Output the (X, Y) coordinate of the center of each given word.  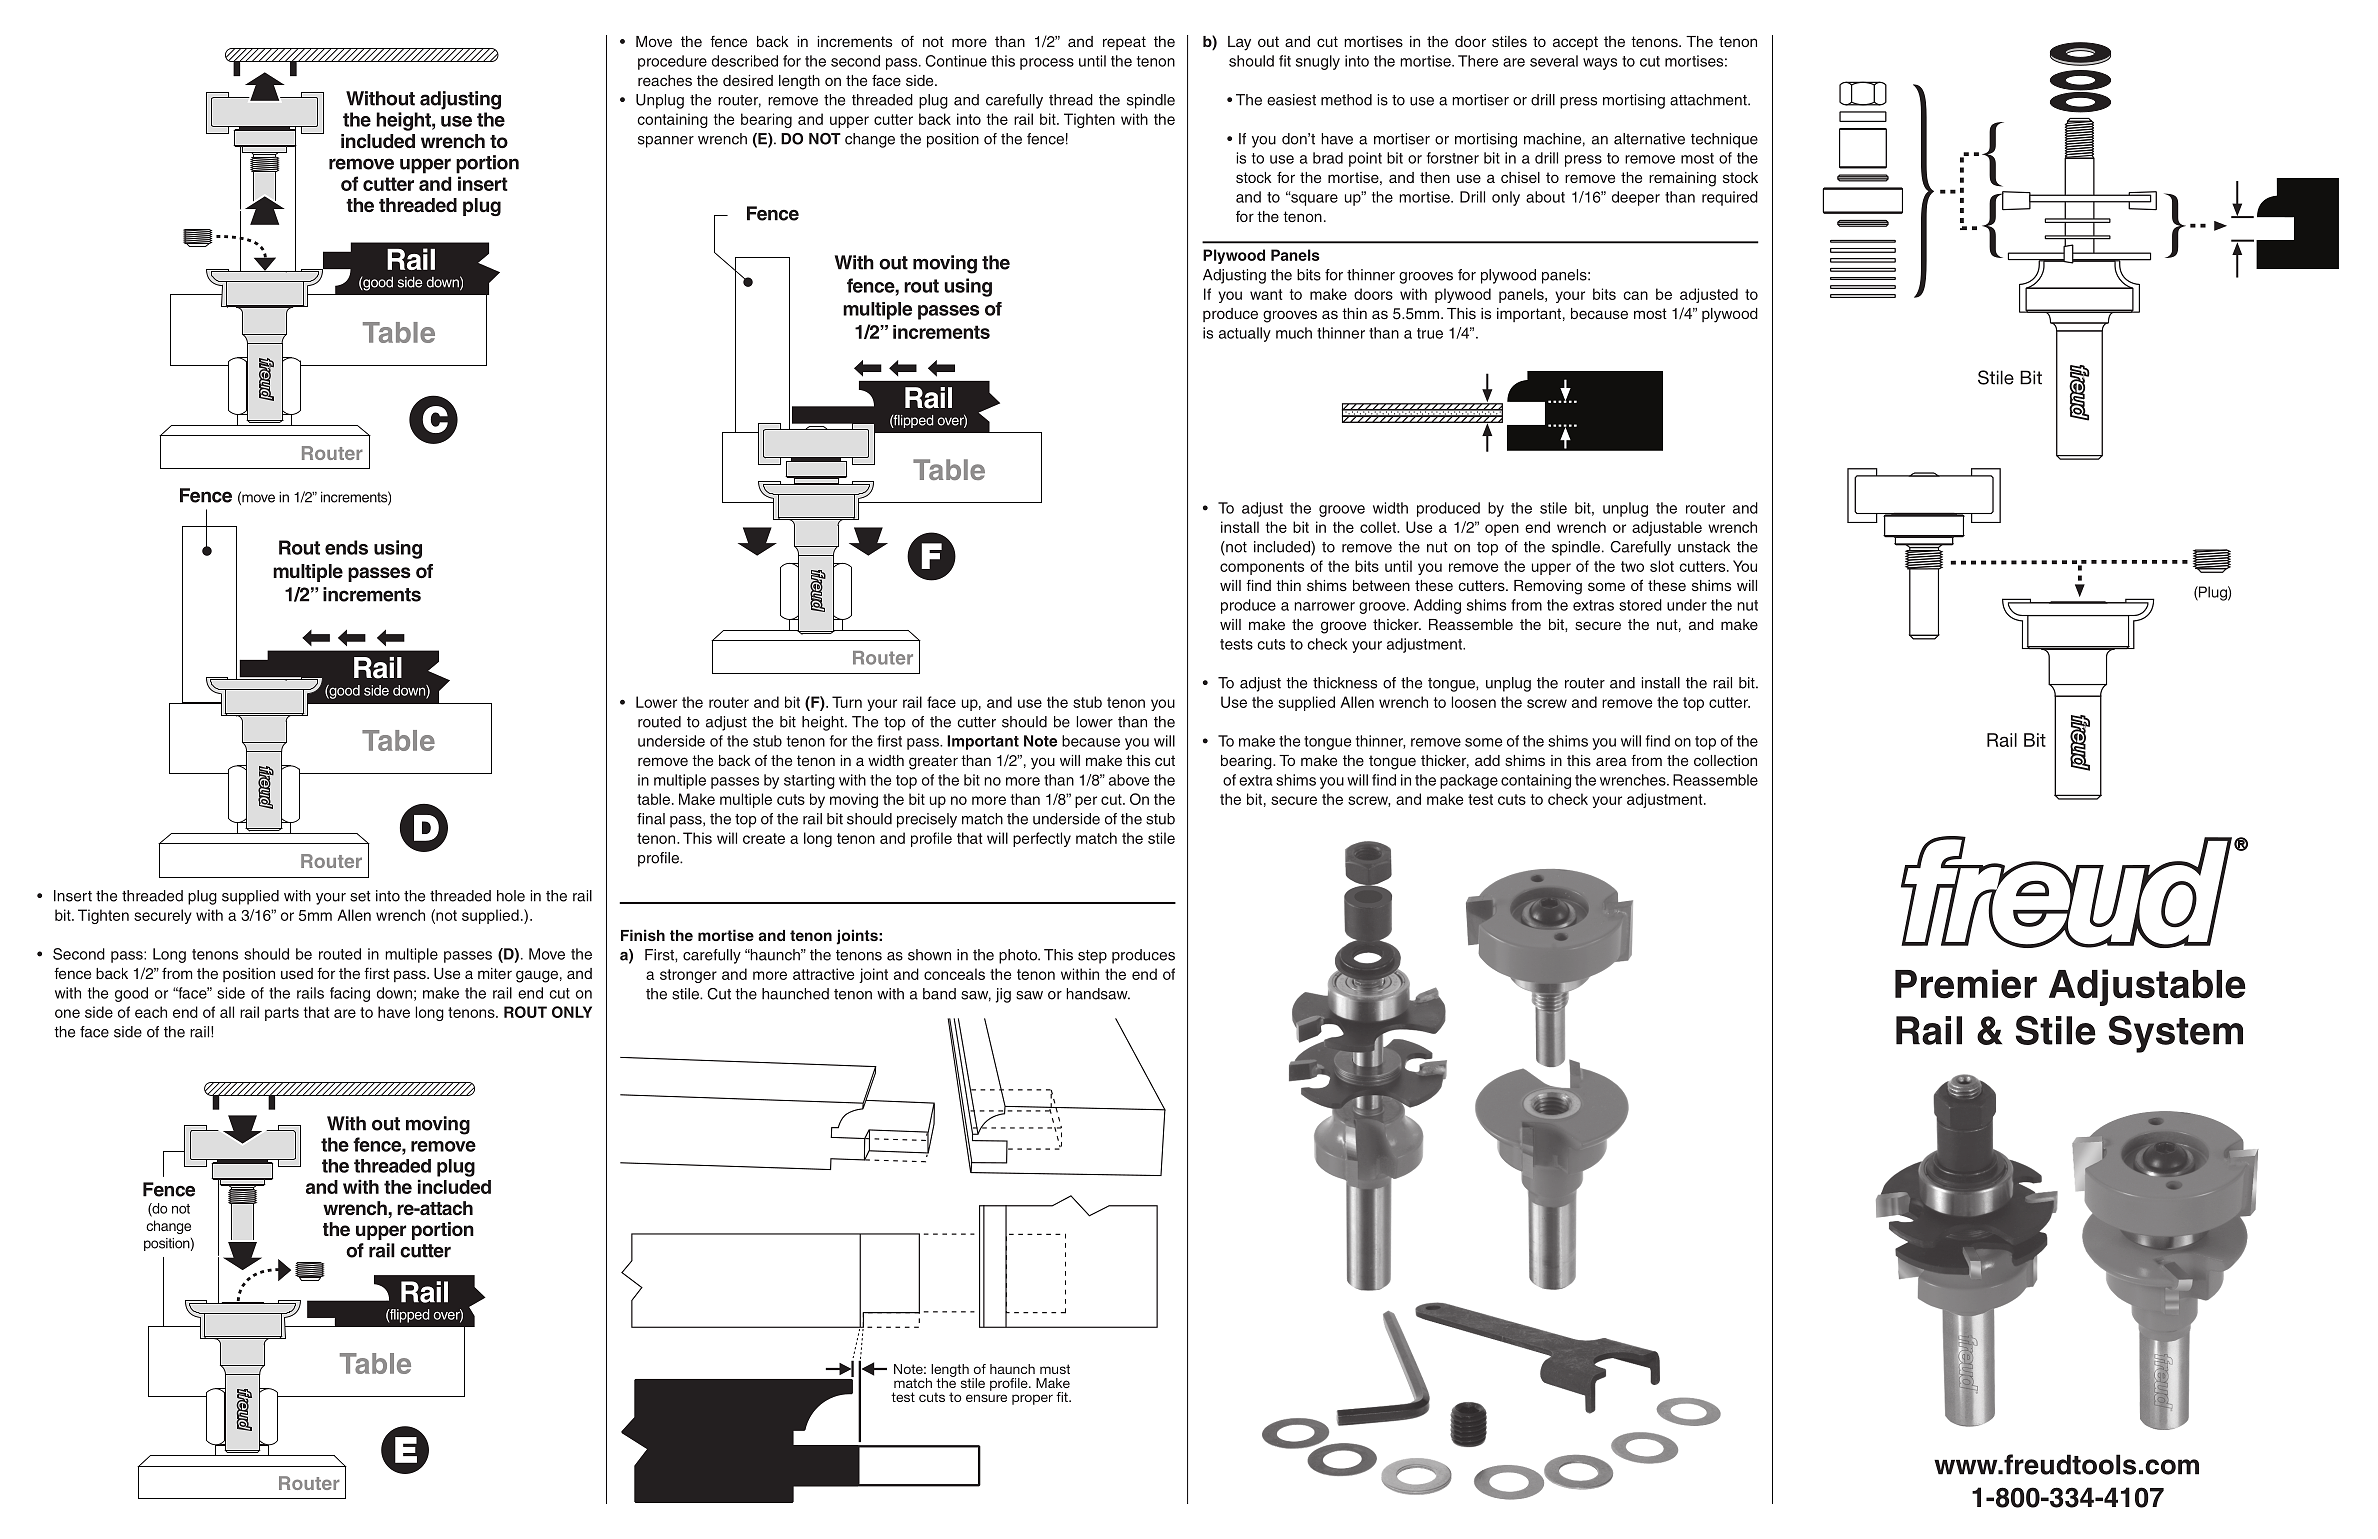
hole (511, 896)
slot (1662, 566)
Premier (1966, 984)
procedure (672, 62)
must (1055, 1369)
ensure (986, 1398)
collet (1379, 527)
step (1092, 957)
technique (1724, 140)
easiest (1291, 100)
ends (346, 547)
